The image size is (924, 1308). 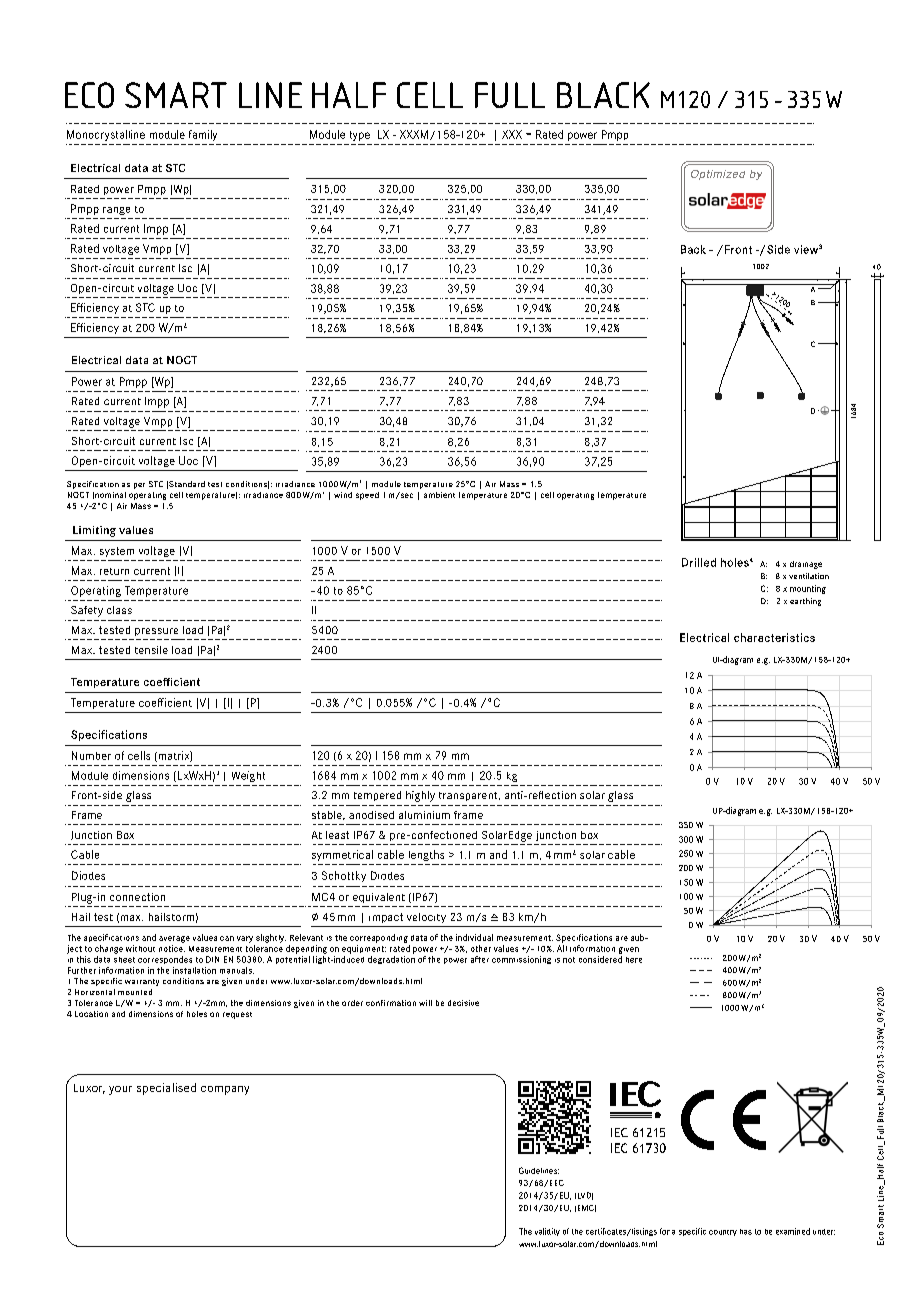 What do you see at coordinates (693, 249) in the page?
I see `Back` at bounding box center [693, 249].
